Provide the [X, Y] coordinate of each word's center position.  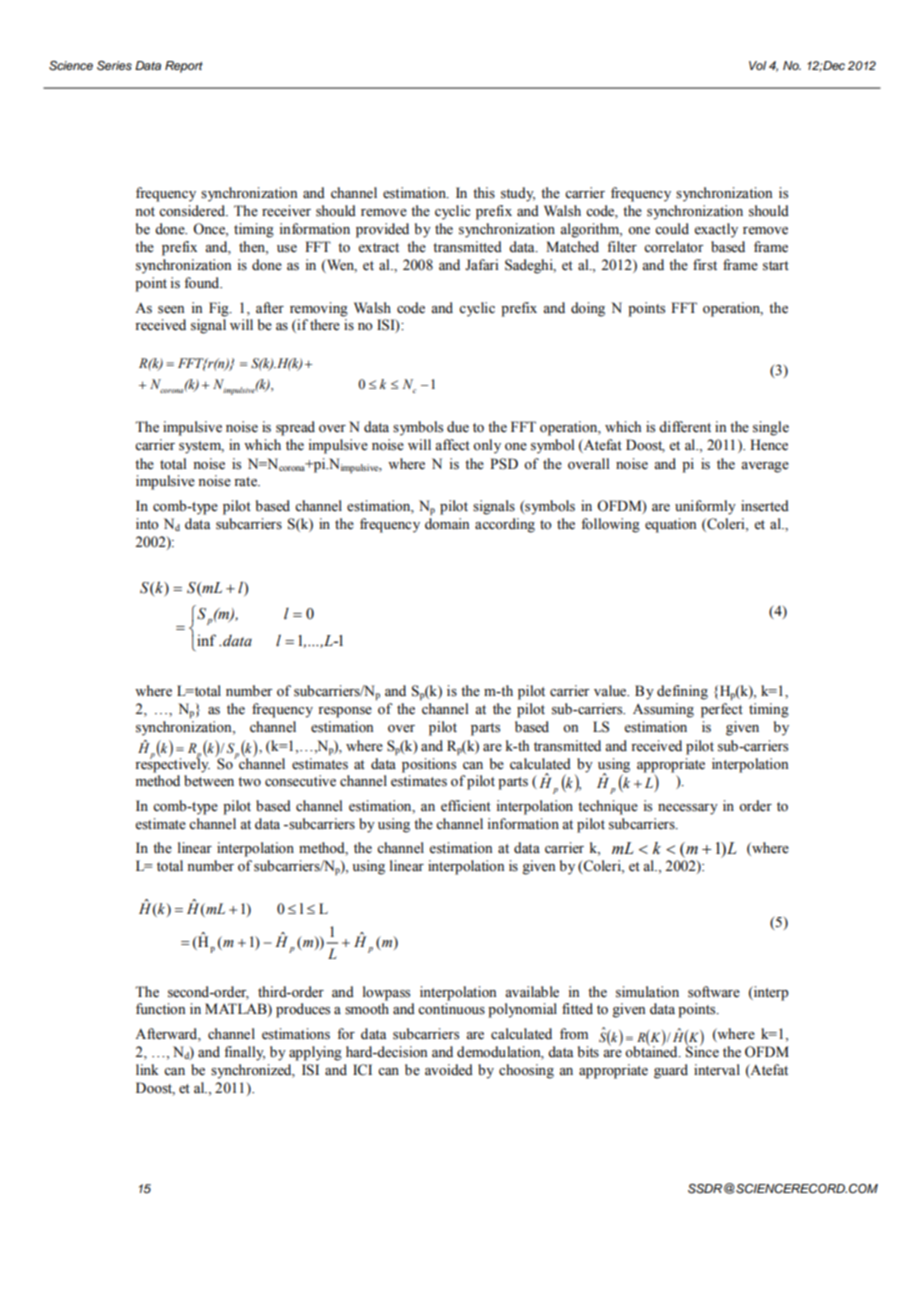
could [672, 229]
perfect [722, 710]
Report [184, 67]
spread [295, 428]
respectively [172, 764]
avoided [449, 1070]
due [458, 427]
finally [244, 1053]
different [685, 427]
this [484, 193]
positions [429, 765]
